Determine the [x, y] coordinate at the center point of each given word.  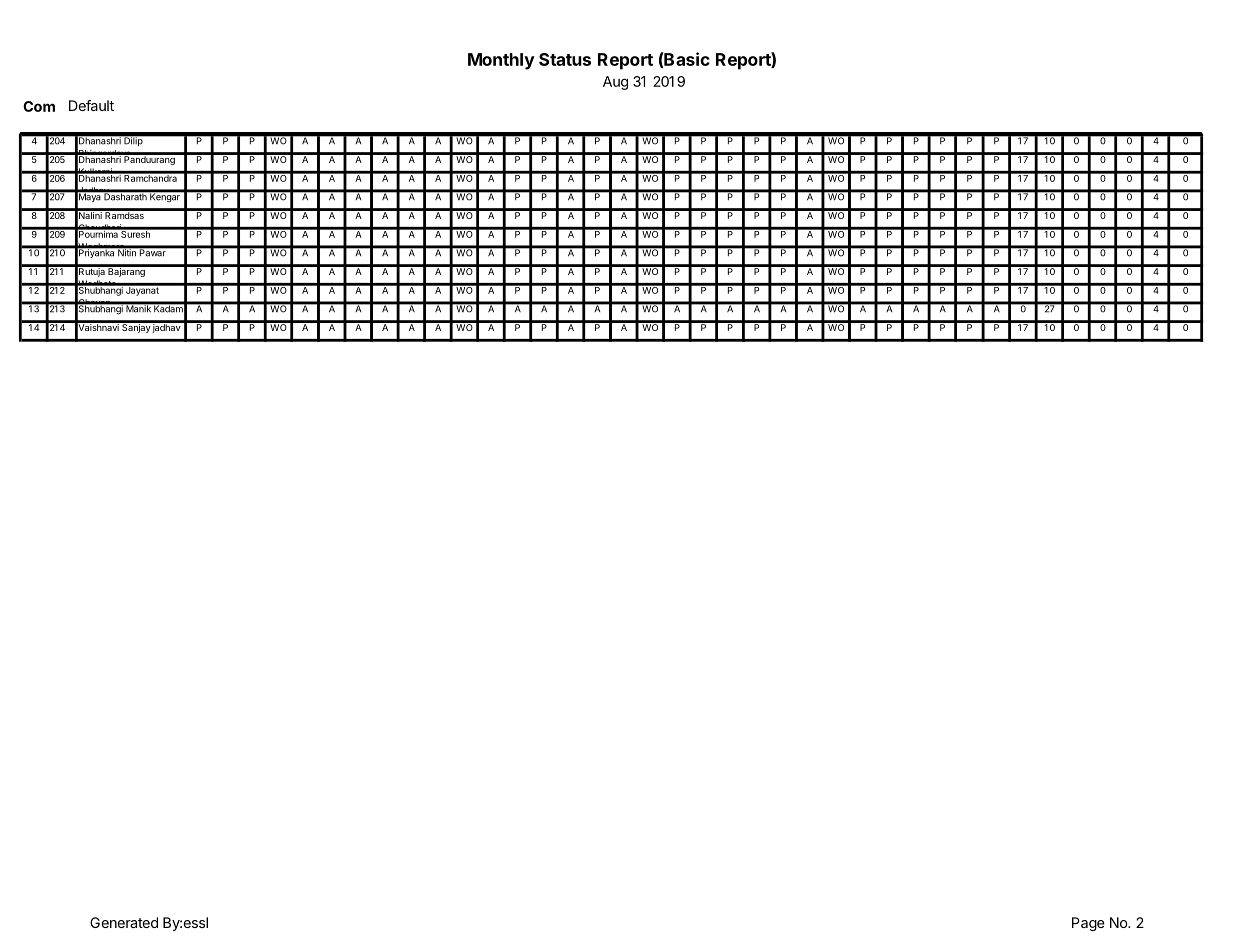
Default [91, 105]
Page [1088, 924]
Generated [124, 922]
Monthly [501, 61]
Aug [615, 83]
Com [39, 106]
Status [565, 59]
